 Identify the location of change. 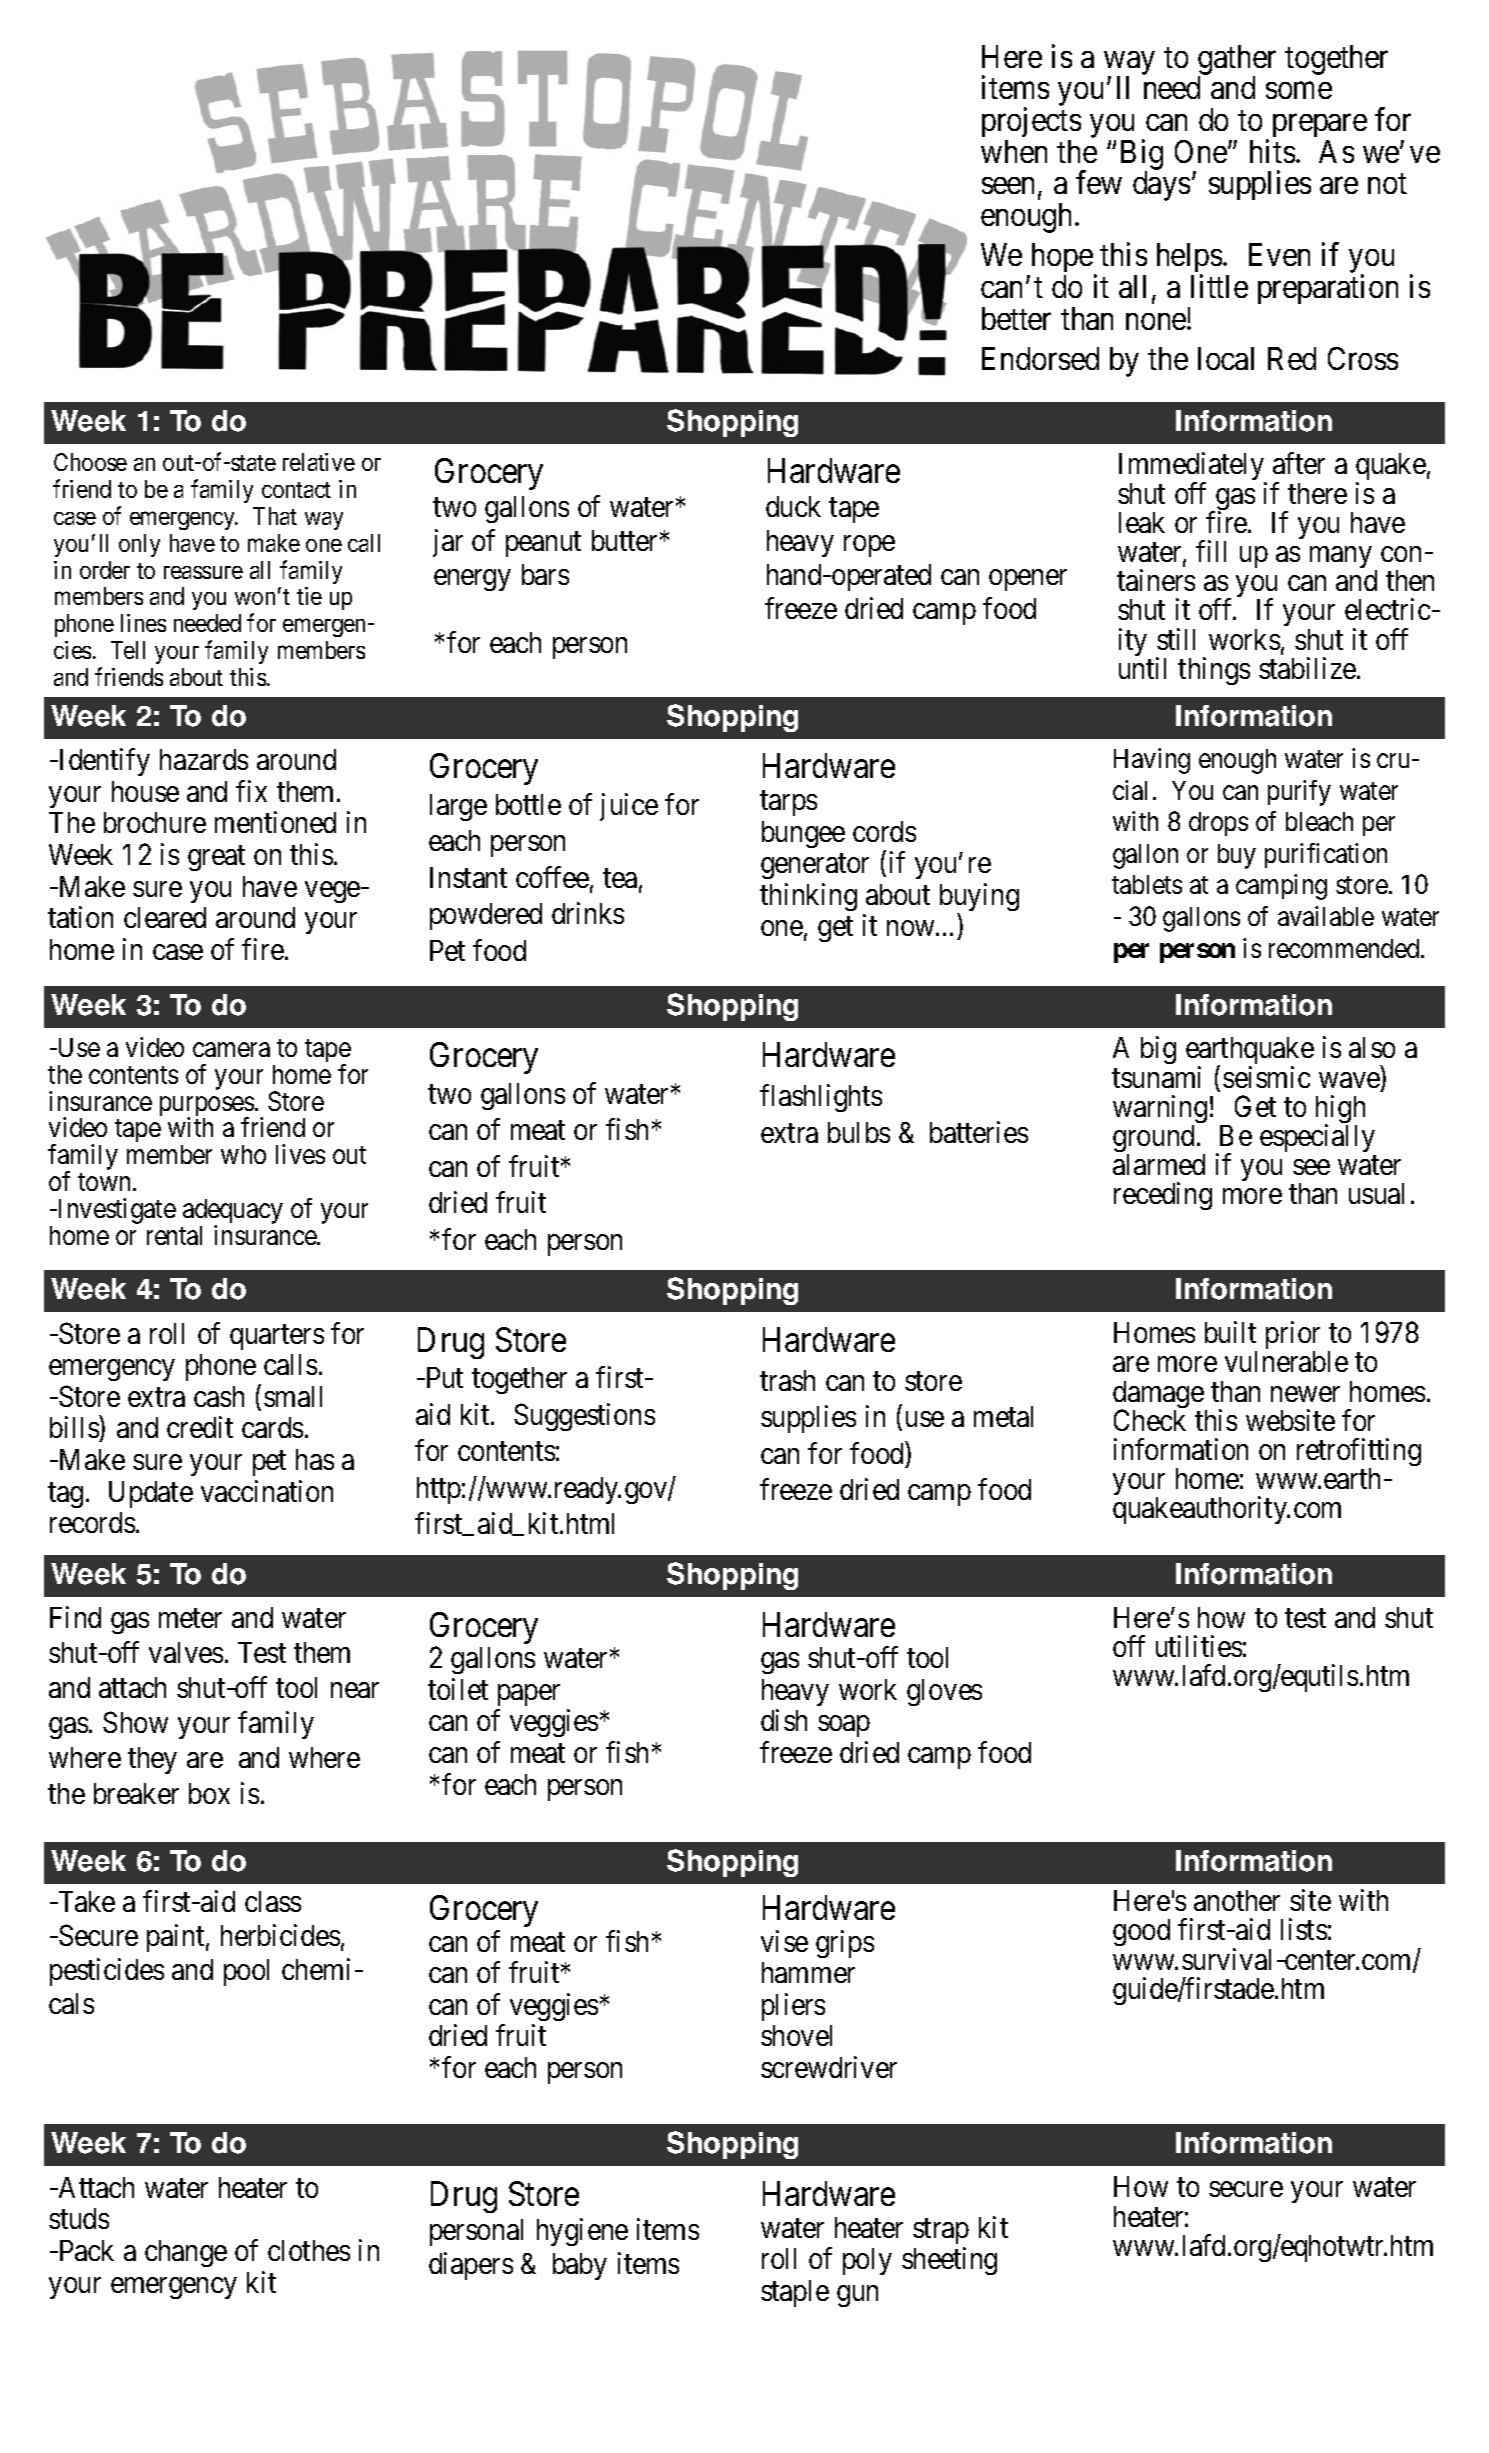
(186, 2253).
